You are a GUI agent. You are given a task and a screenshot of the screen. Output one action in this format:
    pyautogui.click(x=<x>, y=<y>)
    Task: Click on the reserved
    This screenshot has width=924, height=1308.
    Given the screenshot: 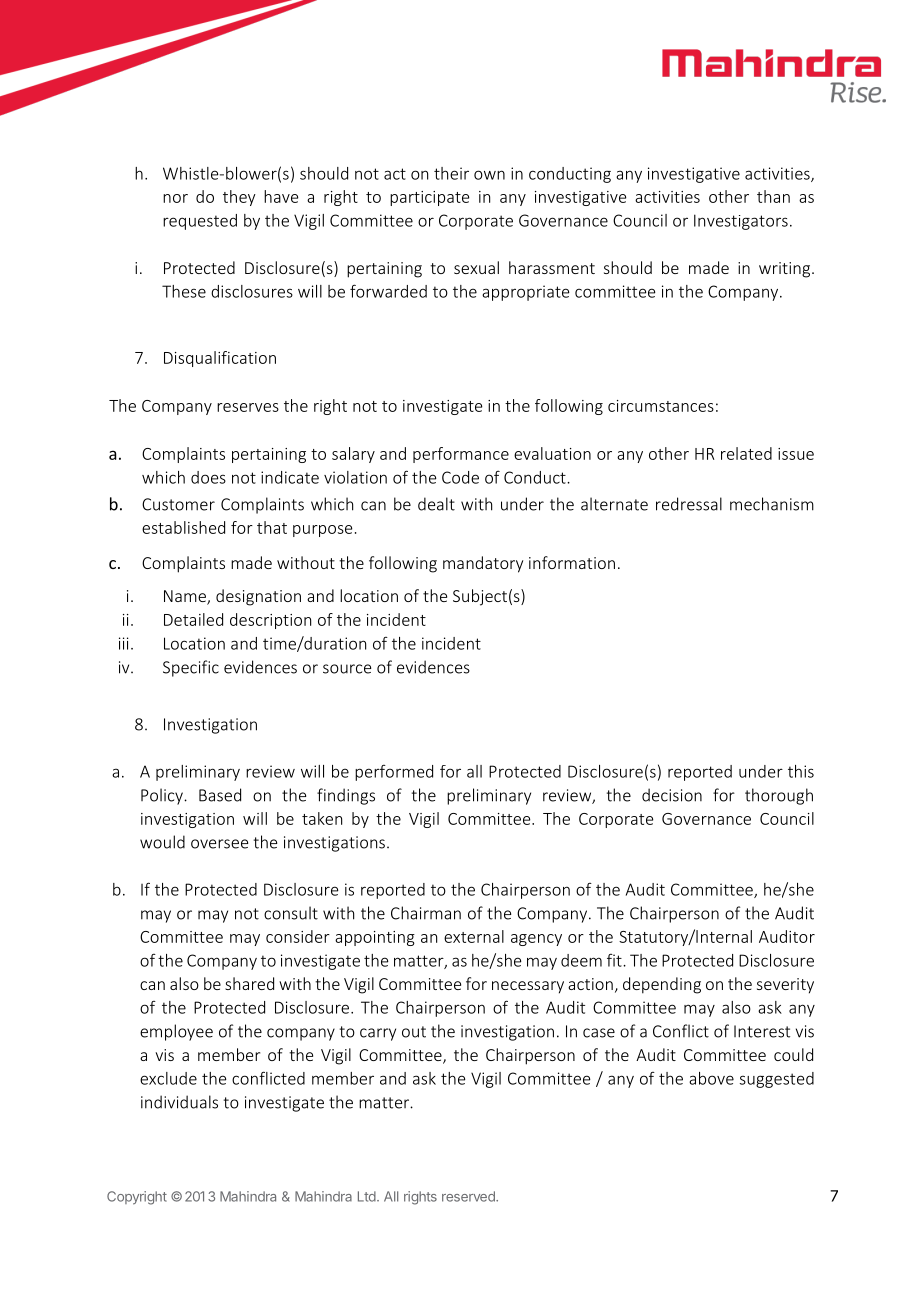 What is the action you would take?
    pyautogui.click(x=469, y=1196)
